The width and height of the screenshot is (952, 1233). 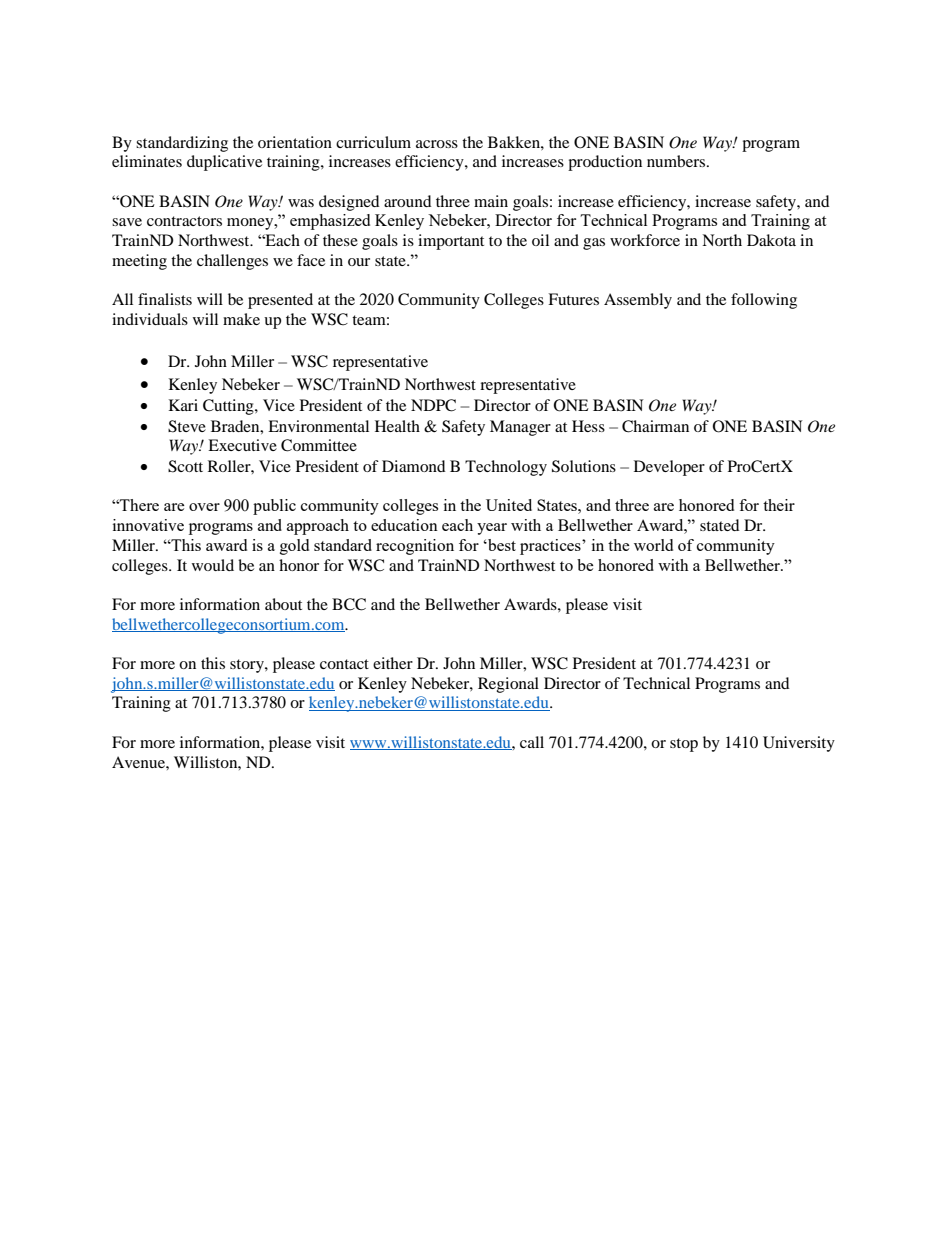 What do you see at coordinates (677, 161) in the screenshot?
I see `numbers` at bounding box center [677, 161].
